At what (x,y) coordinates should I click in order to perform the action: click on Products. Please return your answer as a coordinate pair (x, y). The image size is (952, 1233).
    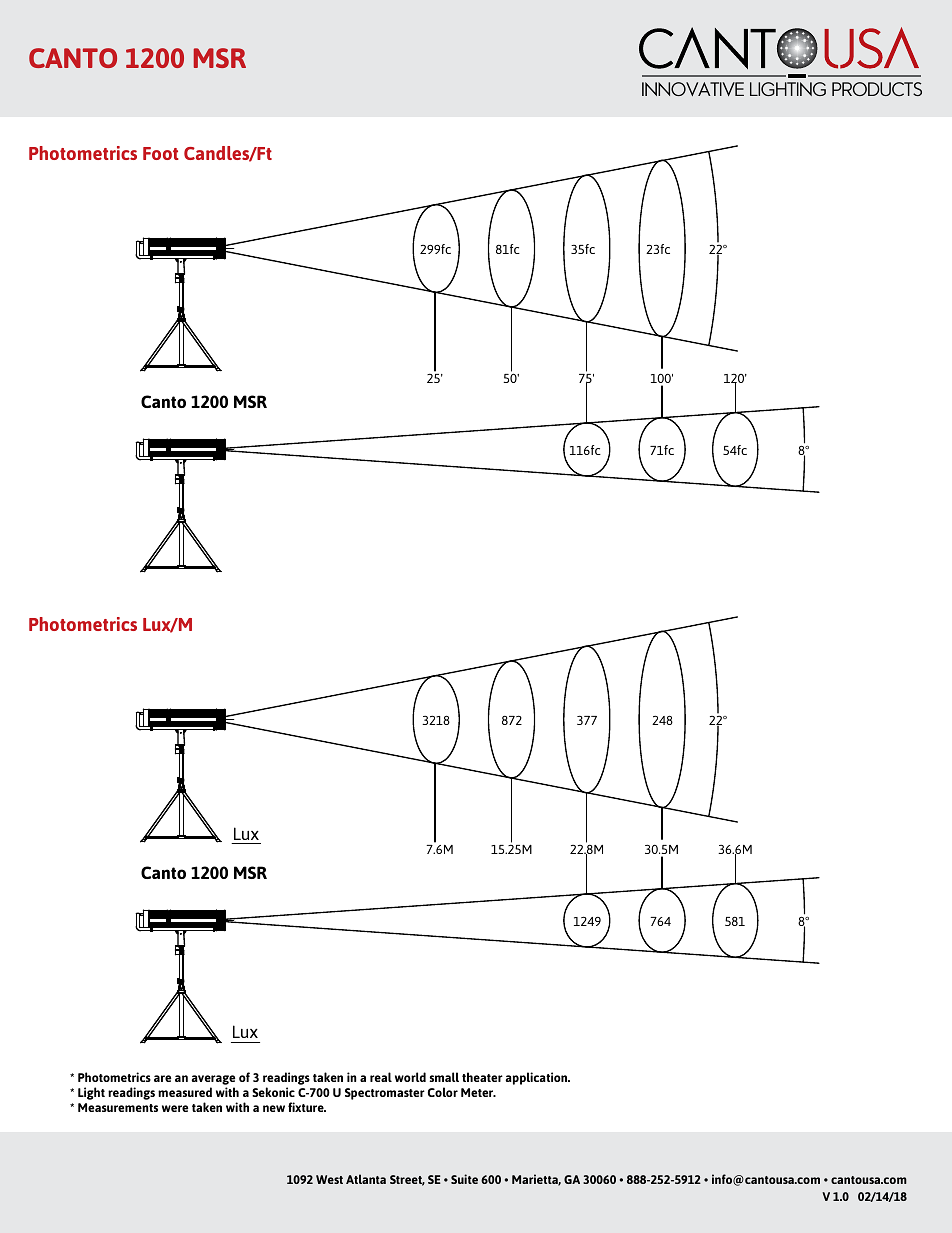
    Looking at the image, I should click on (877, 89).
